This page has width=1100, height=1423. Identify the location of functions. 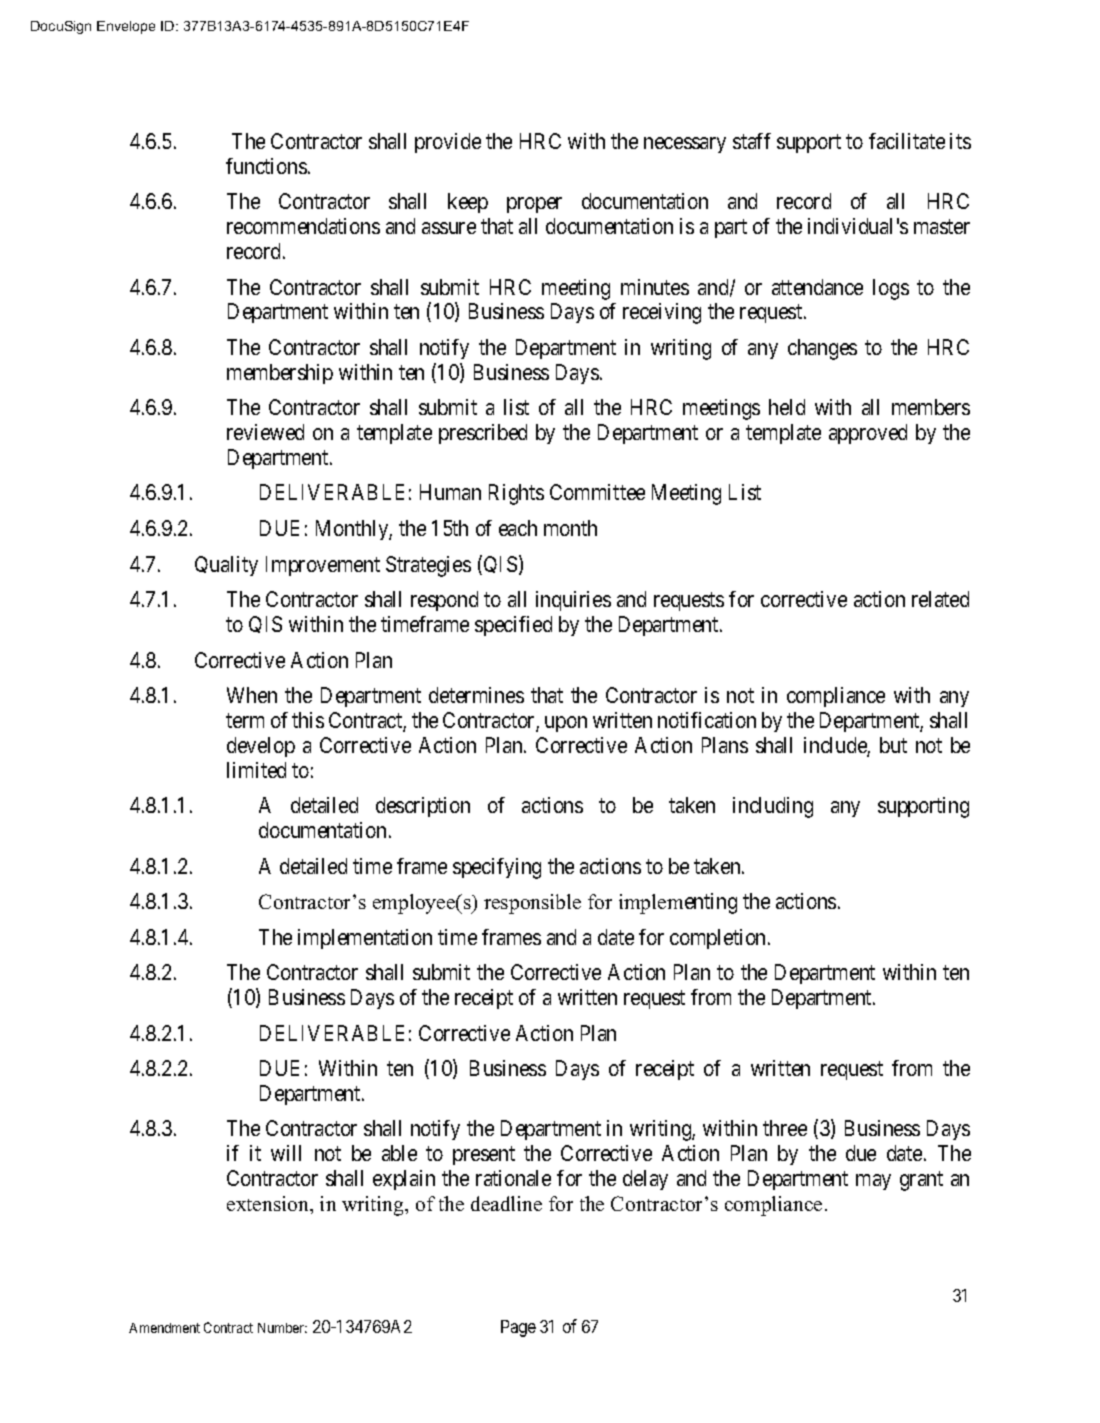
(266, 166).
